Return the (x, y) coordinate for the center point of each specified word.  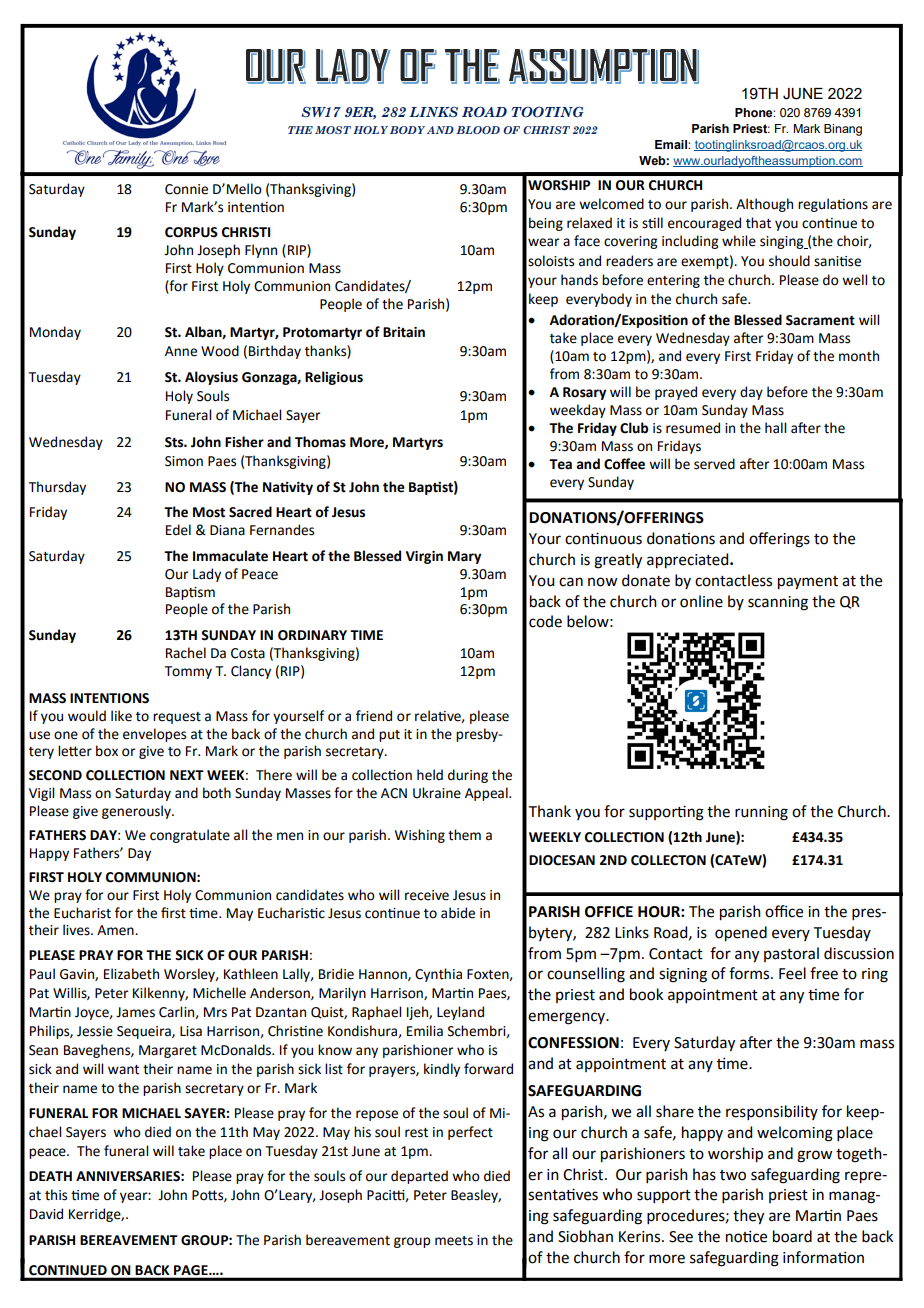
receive (427, 895)
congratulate (190, 836)
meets (454, 1241)
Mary (464, 557)
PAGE (192, 1270)
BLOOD (478, 130)
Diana (227, 530)
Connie (186, 189)
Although (764, 205)
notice (746, 1236)
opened (741, 934)
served (714, 464)
